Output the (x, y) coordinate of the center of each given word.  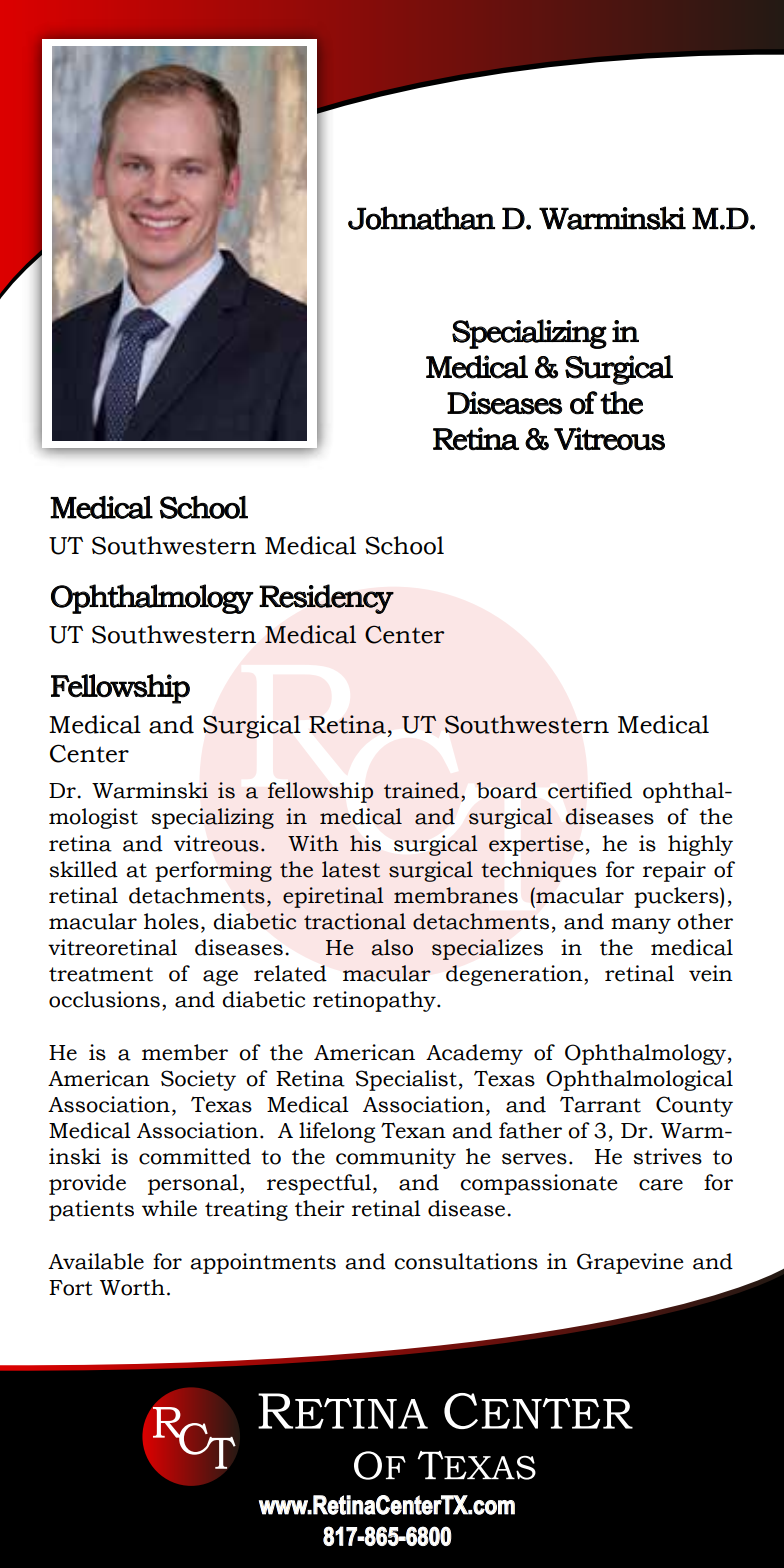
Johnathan (421, 218)
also (392, 947)
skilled (83, 869)
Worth (132, 1287)
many (641, 926)
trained (423, 790)
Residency (326, 599)
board (507, 790)
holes (171, 921)
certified (590, 790)
